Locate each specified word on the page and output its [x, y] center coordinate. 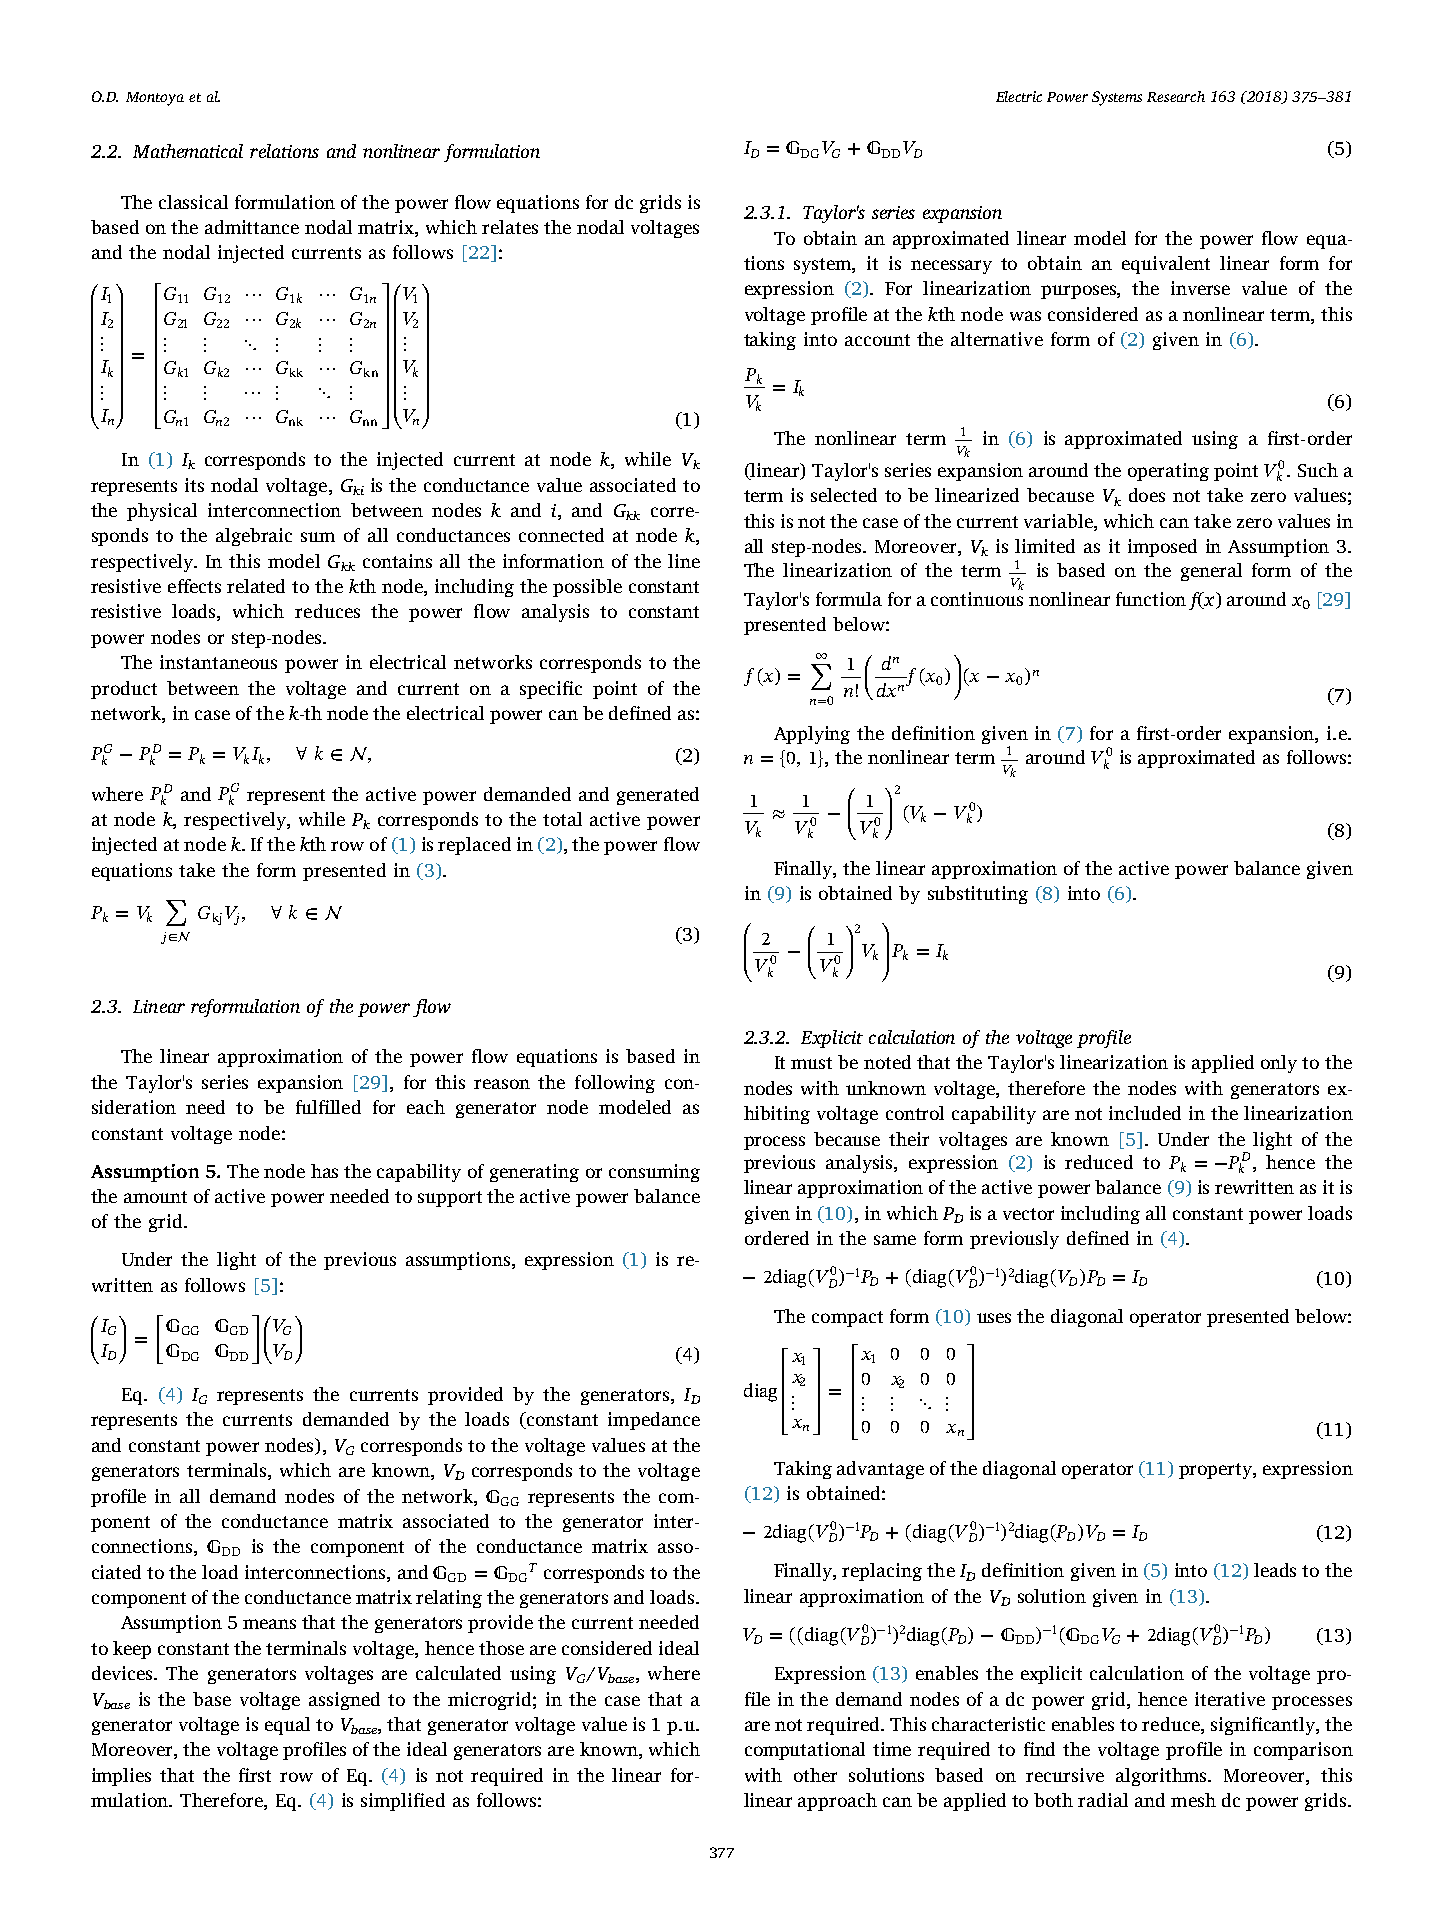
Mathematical [188, 151]
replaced [474, 846]
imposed [1162, 548]
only [1279, 1064]
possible [587, 588]
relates [510, 227]
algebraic [254, 537]
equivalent [1166, 265]
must [811, 1063]
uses [994, 1318]
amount [155, 1197]
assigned [344, 1701]
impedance [654, 1421]
